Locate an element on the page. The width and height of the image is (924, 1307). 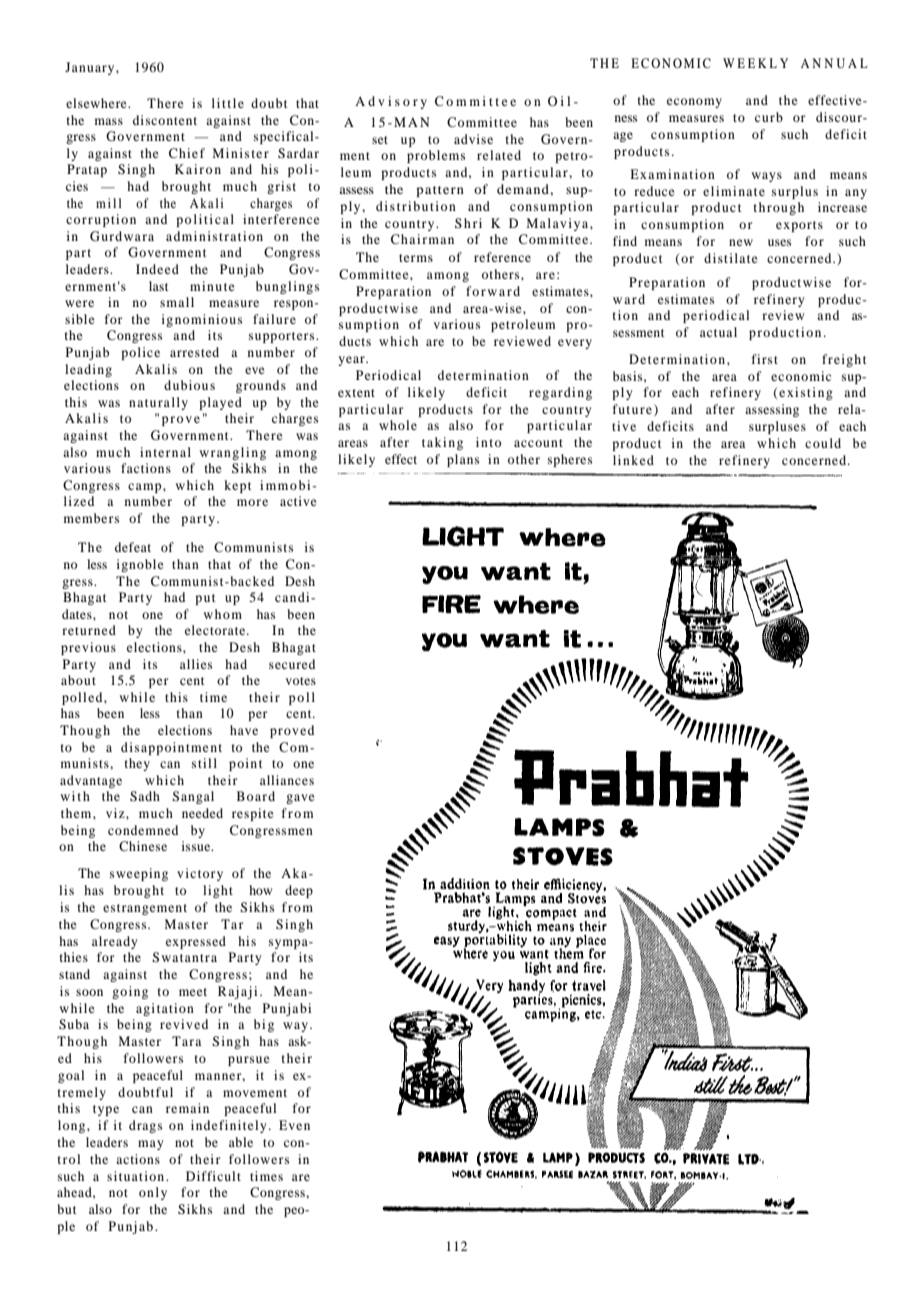
could is located at coordinates (823, 443).
